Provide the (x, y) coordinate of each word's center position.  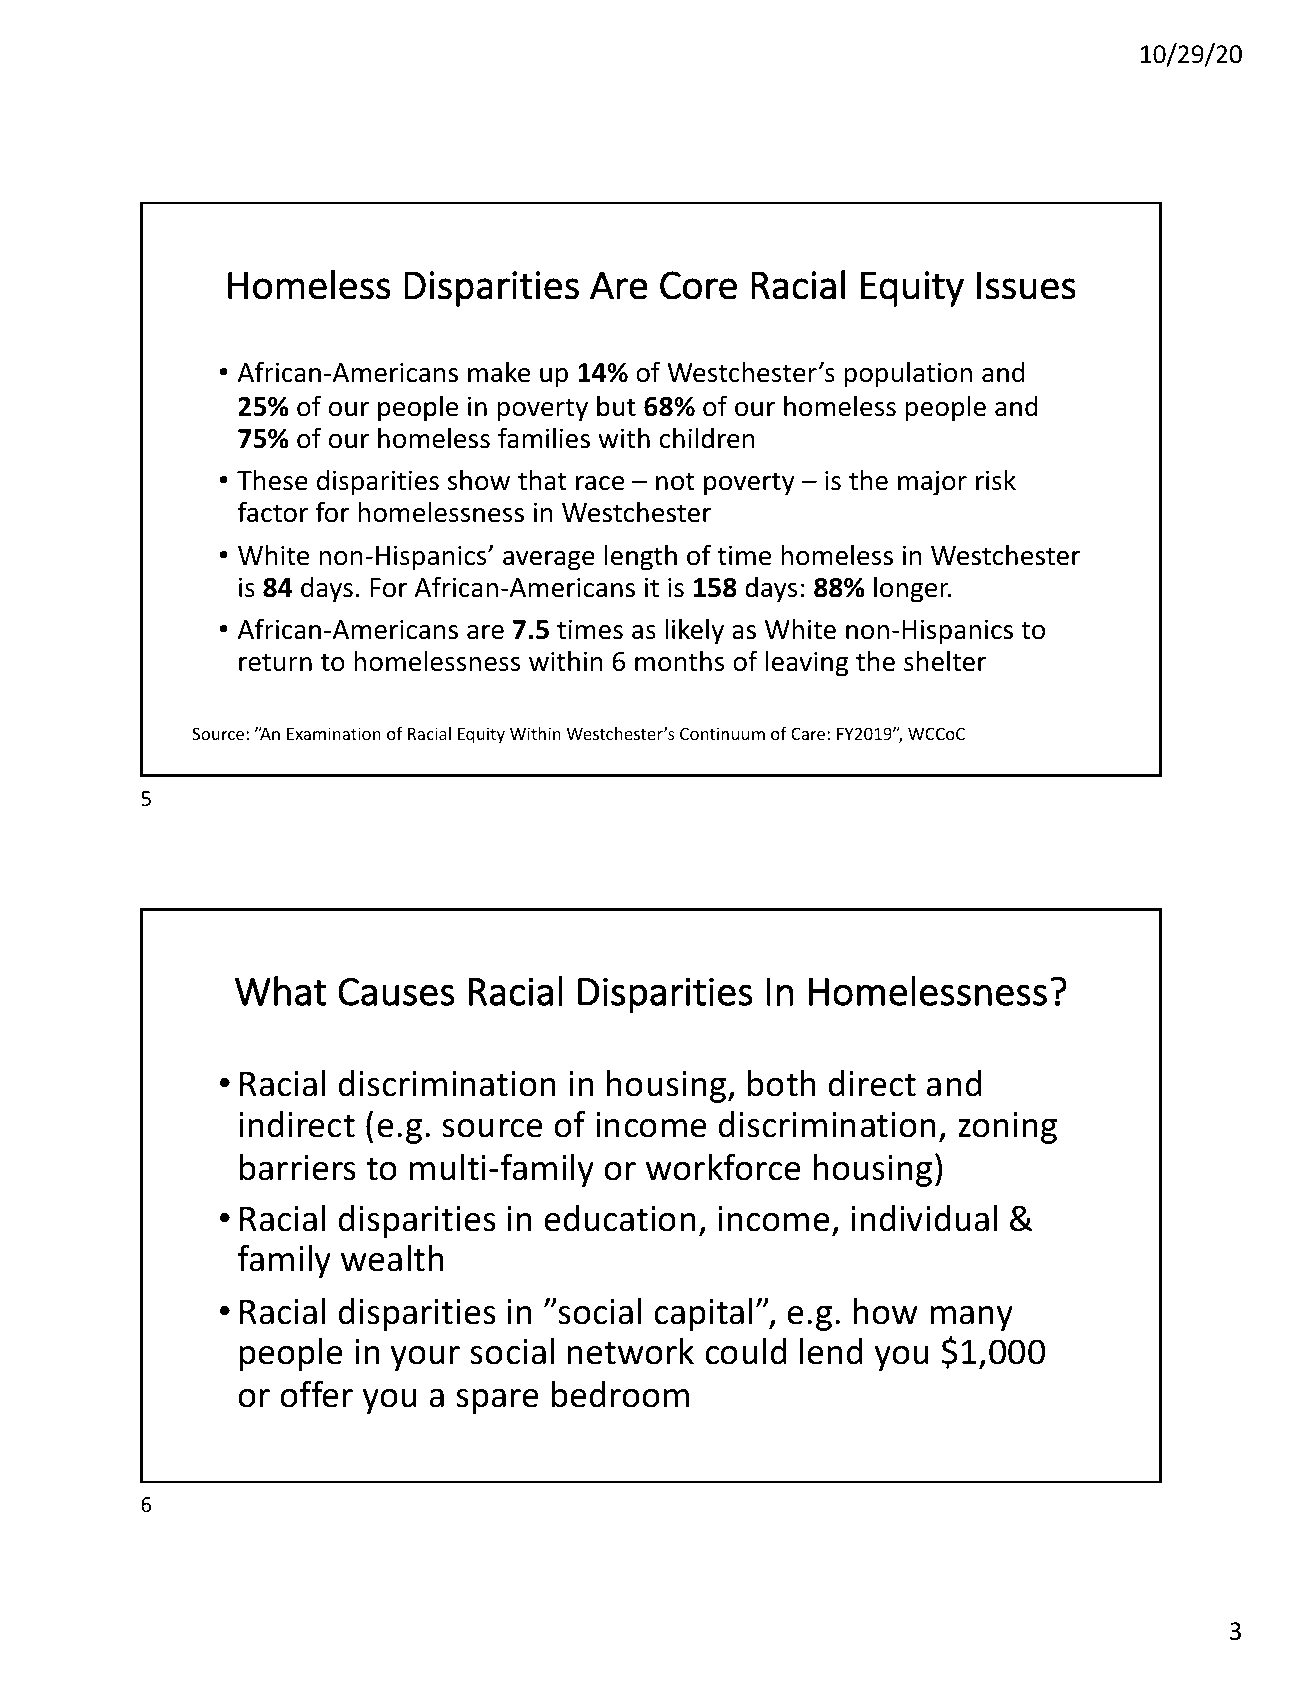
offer (316, 1394)
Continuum (722, 733)
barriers (298, 1167)
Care (809, 733)
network (631, 1351)
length (640, 557)
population (908, 374)
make (499, 372)
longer (912, 589)
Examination (334, 733)
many (972, 1318)
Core (698, 285)
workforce (723, 1167)
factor (273, 512)
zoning (1007, 1128)
